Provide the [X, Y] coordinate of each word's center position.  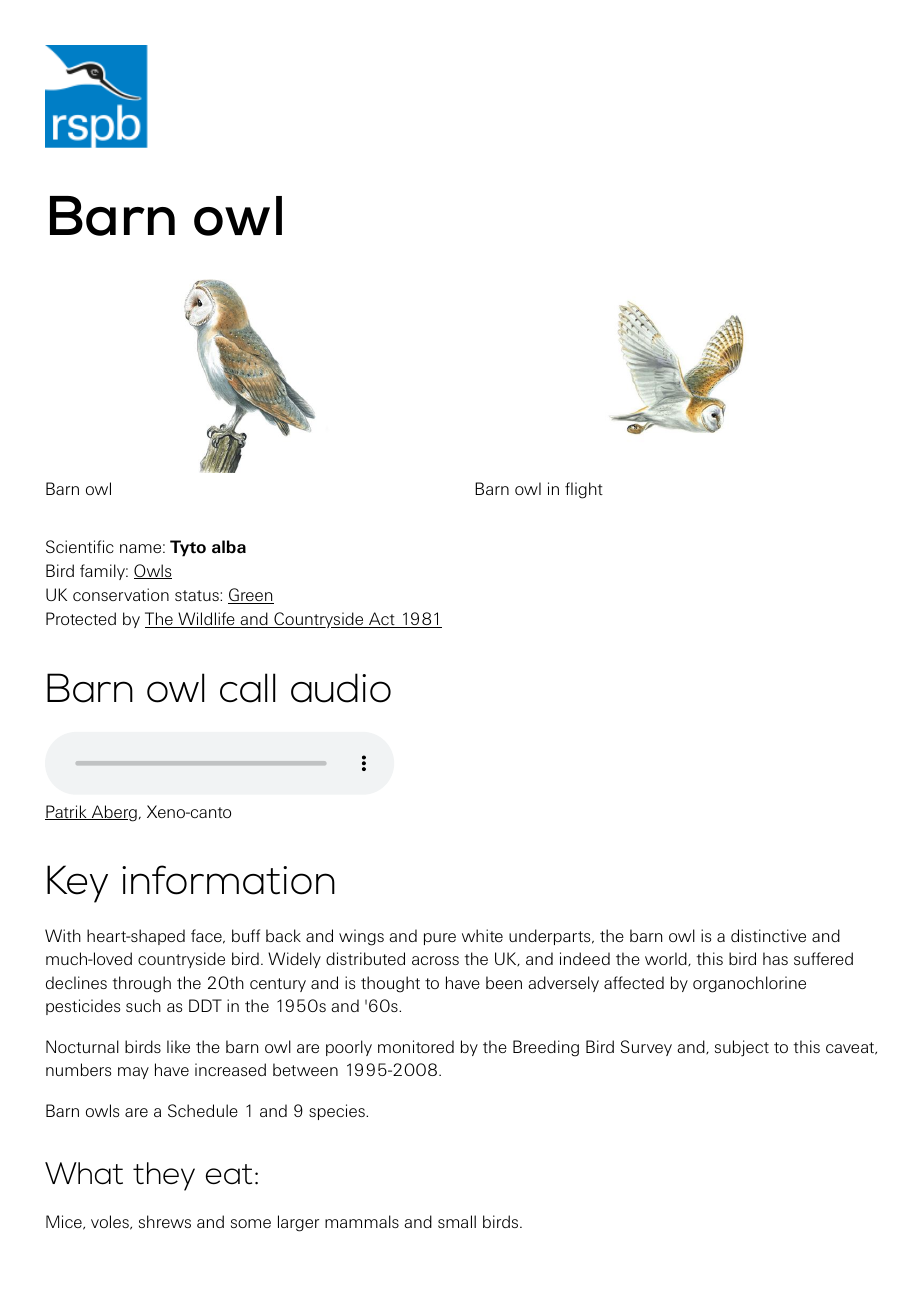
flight [584, 490]
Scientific [80, 546]
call [247, 688]
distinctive [768, 935]
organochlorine [749, 984]
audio [341, 688]
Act [382, 620]
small [457, 1221]
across [435, 960]
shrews [165, 1221]
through [141, 984]
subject [742, 1048]
